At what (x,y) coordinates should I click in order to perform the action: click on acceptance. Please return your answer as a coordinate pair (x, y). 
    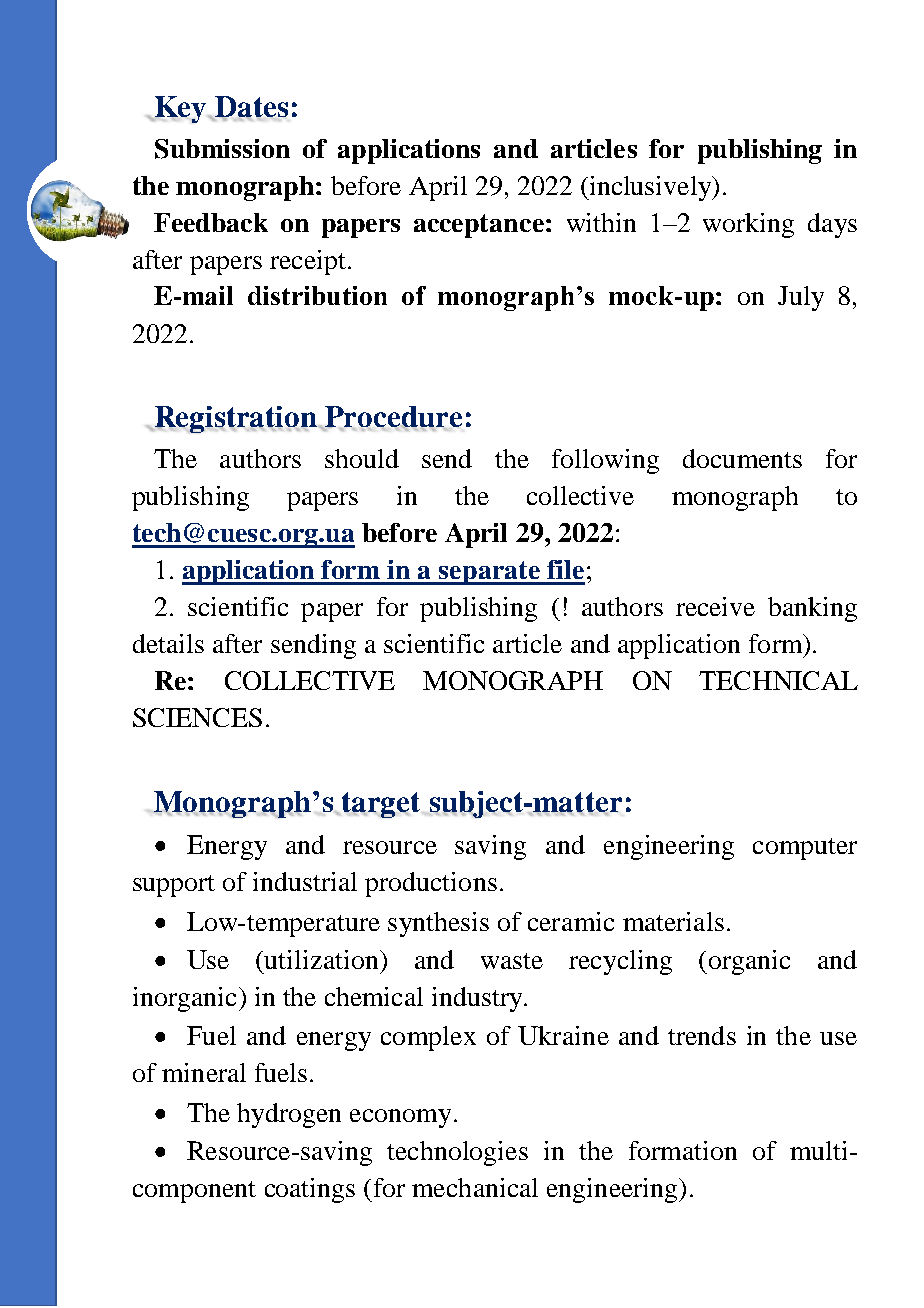
    Looking at the image, I should click on (479, 226).
